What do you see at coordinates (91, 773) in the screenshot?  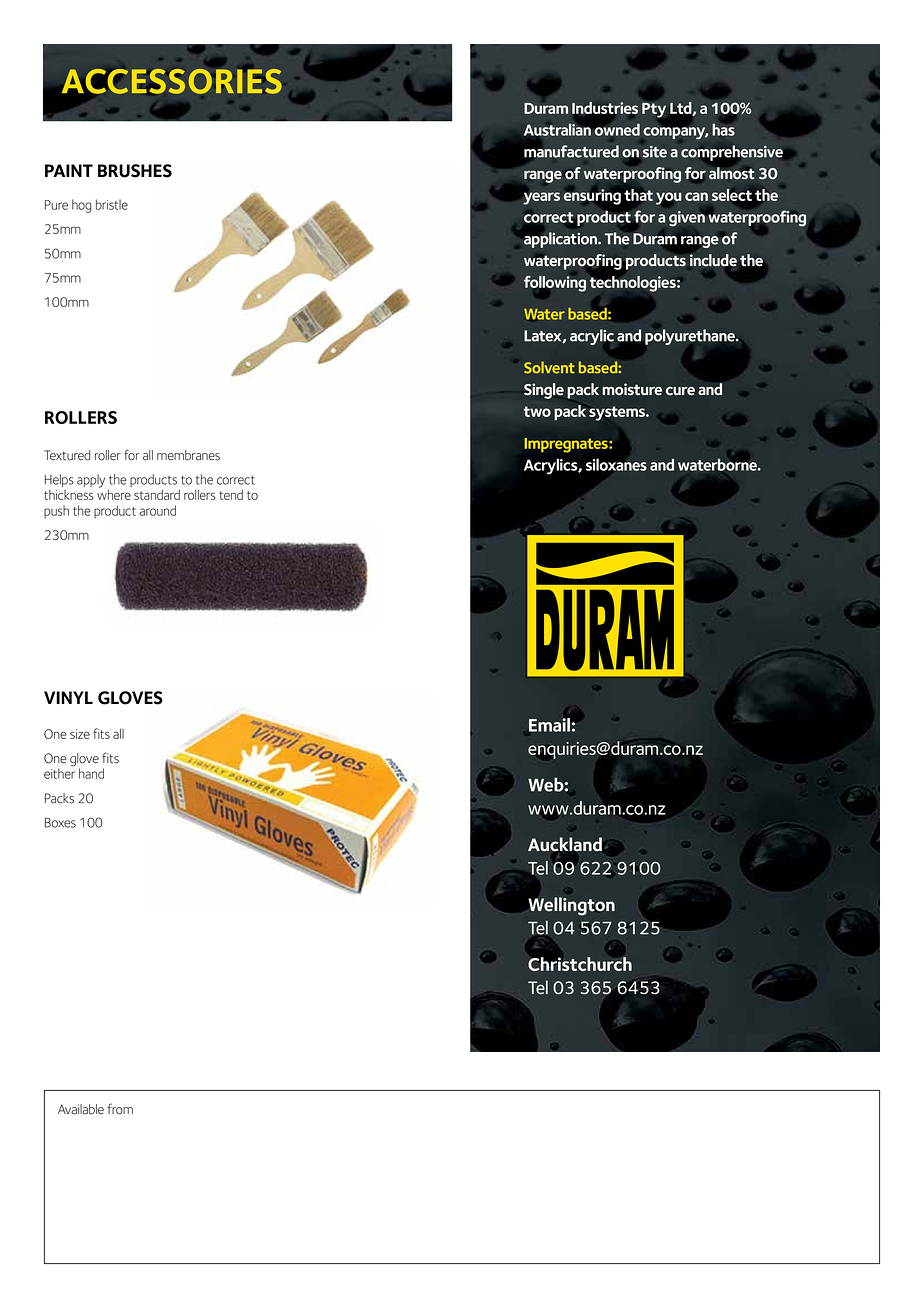 I see `hand` at bounding box center [91, 773].
